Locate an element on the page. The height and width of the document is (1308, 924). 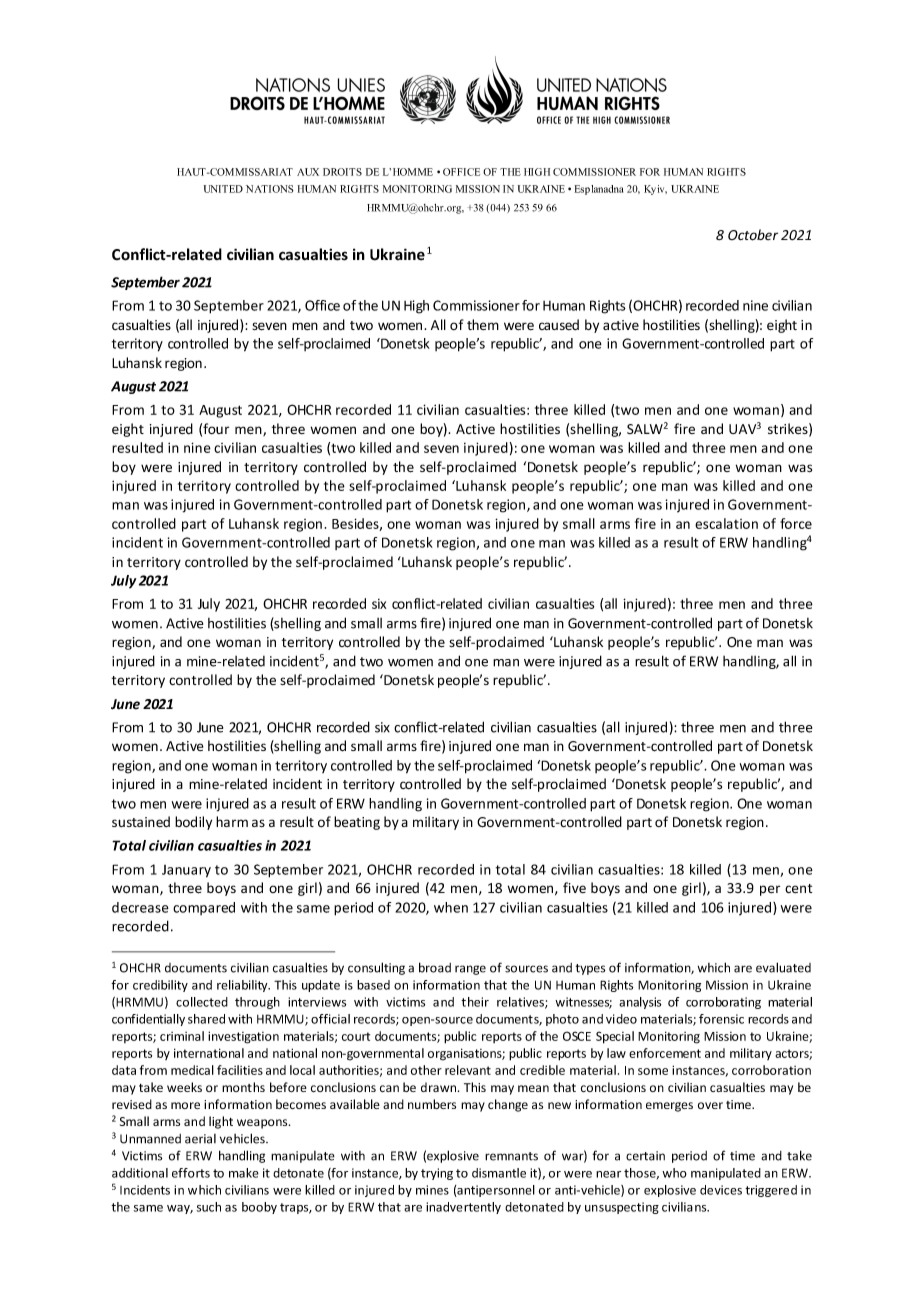
escalation is located at coordinates (726, 523).
